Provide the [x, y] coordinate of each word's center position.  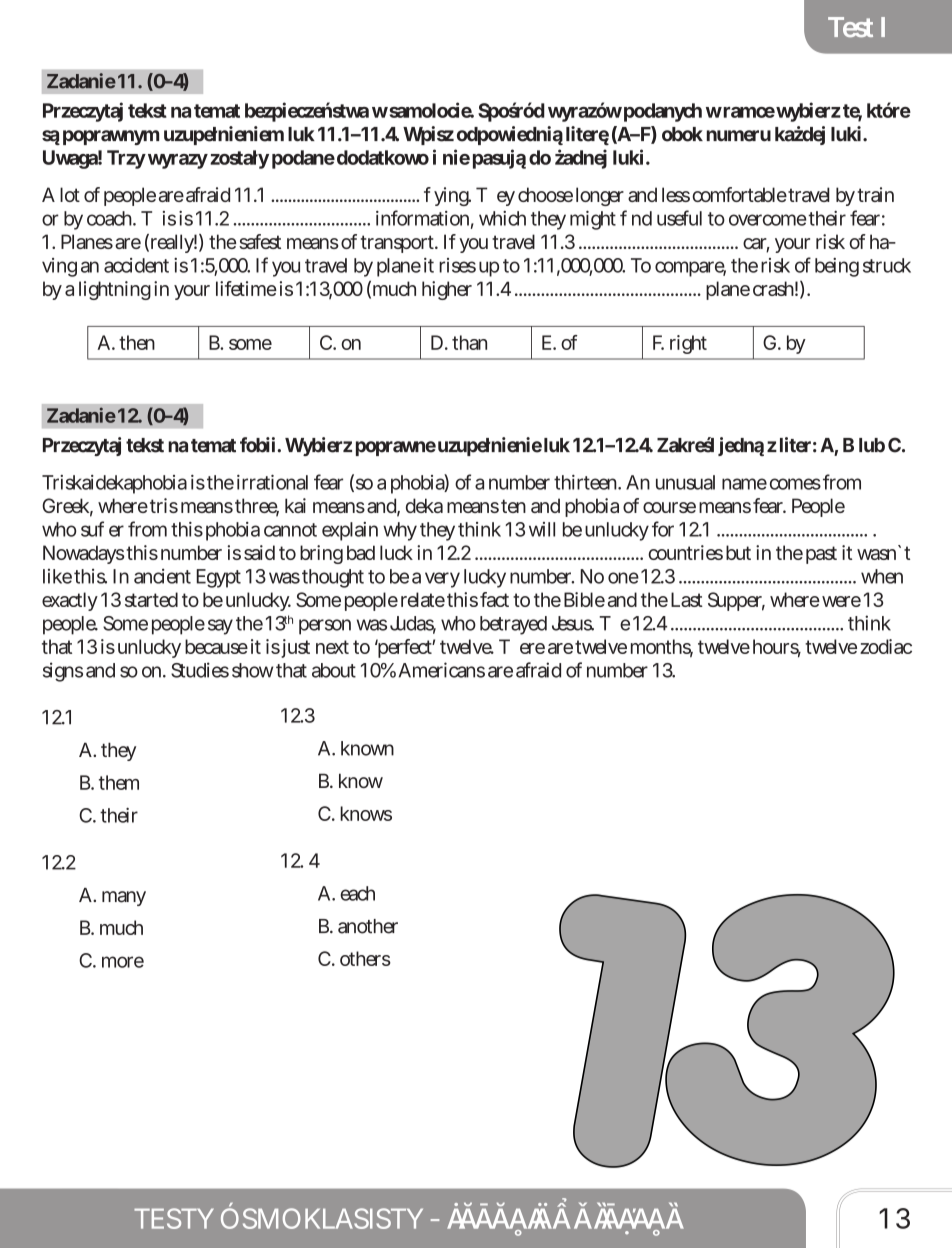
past [821, 555]
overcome [768, 220]
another [368, 926]
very [442, 580]
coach [111, 218]
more [123, 962]
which [502, 218]
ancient [162, 576]
